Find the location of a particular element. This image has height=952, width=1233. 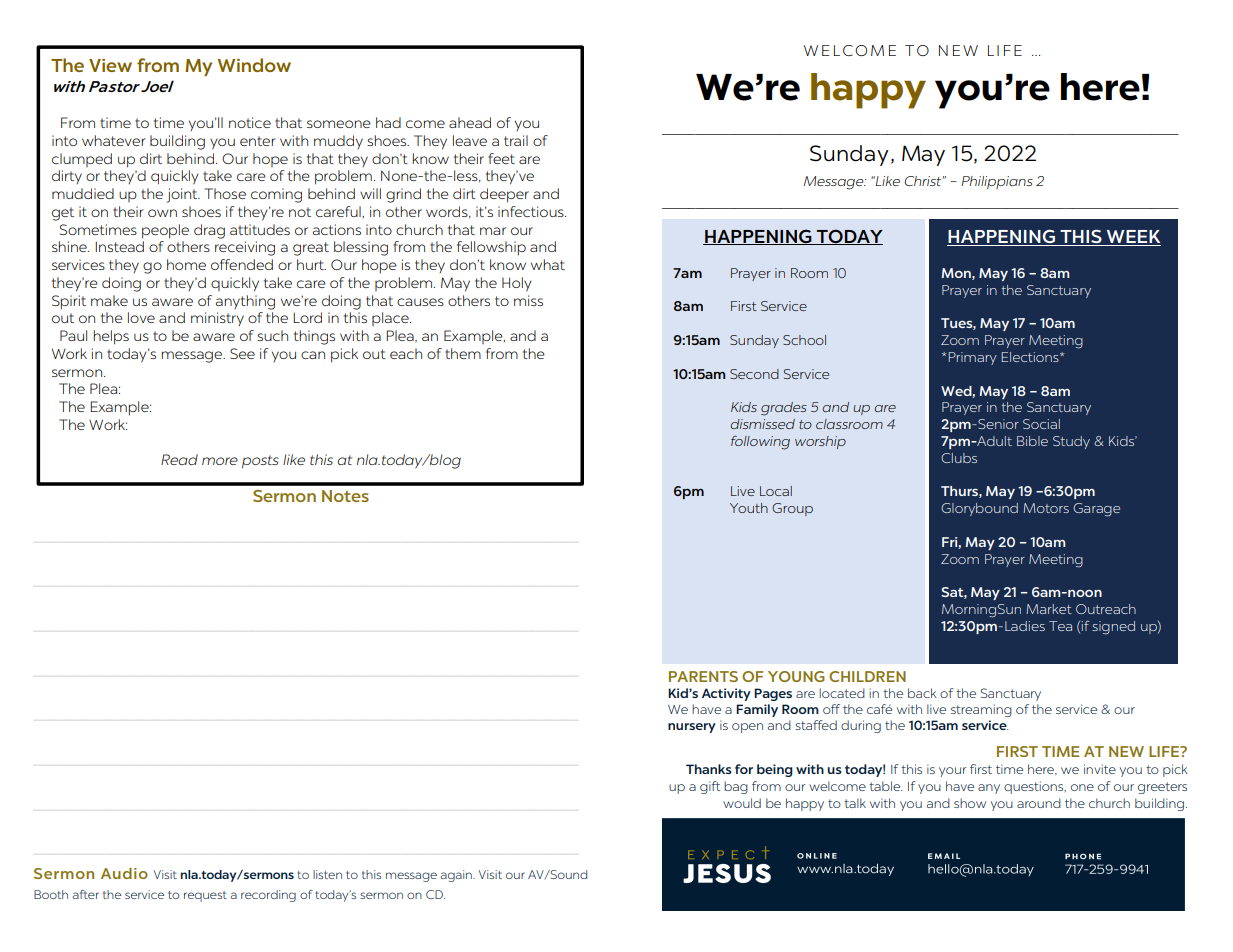

PARENTS is located at coordinates (703, 676).
